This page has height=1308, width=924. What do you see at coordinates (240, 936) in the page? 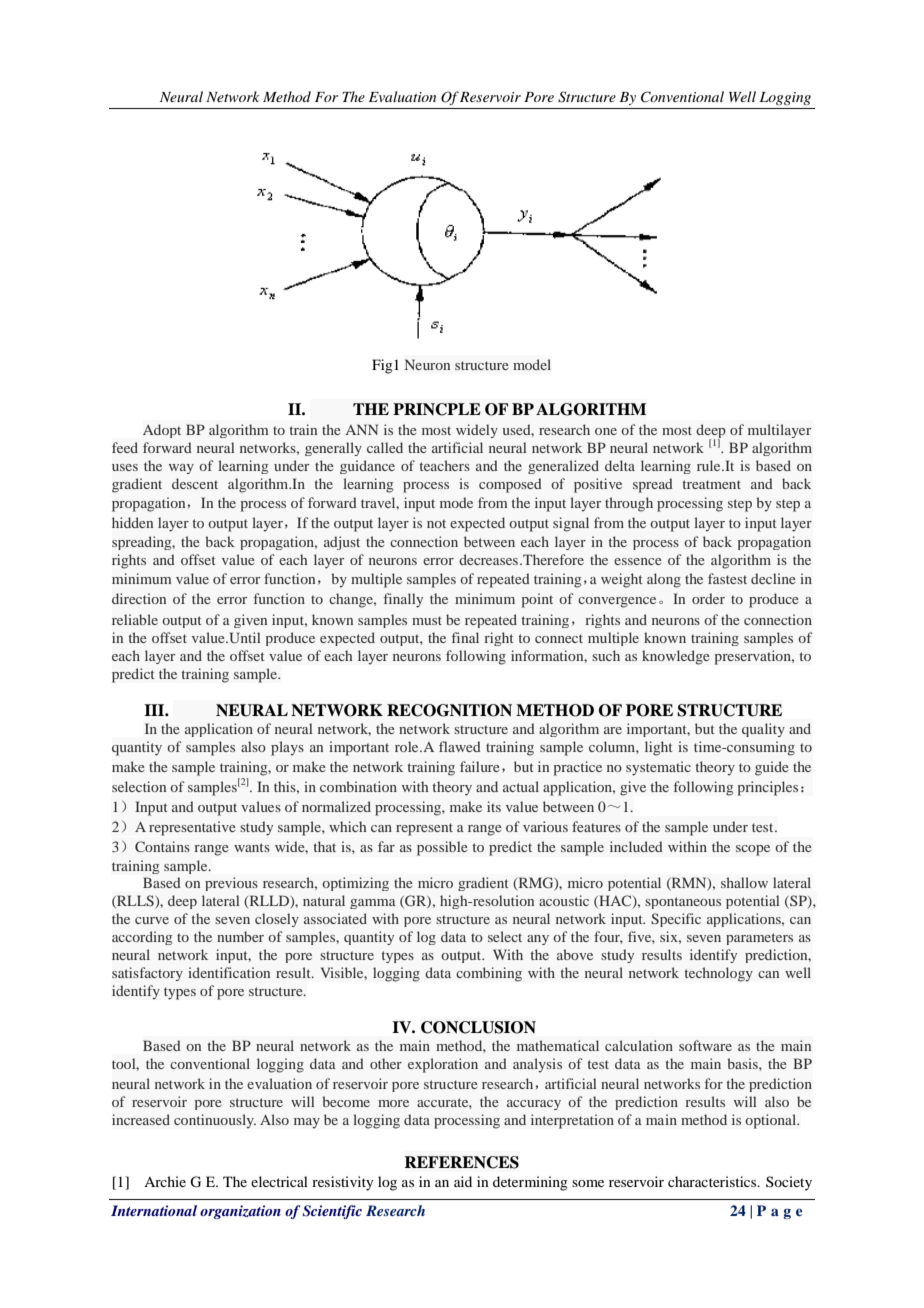
I see `number` at bounding box center [240, 936].
